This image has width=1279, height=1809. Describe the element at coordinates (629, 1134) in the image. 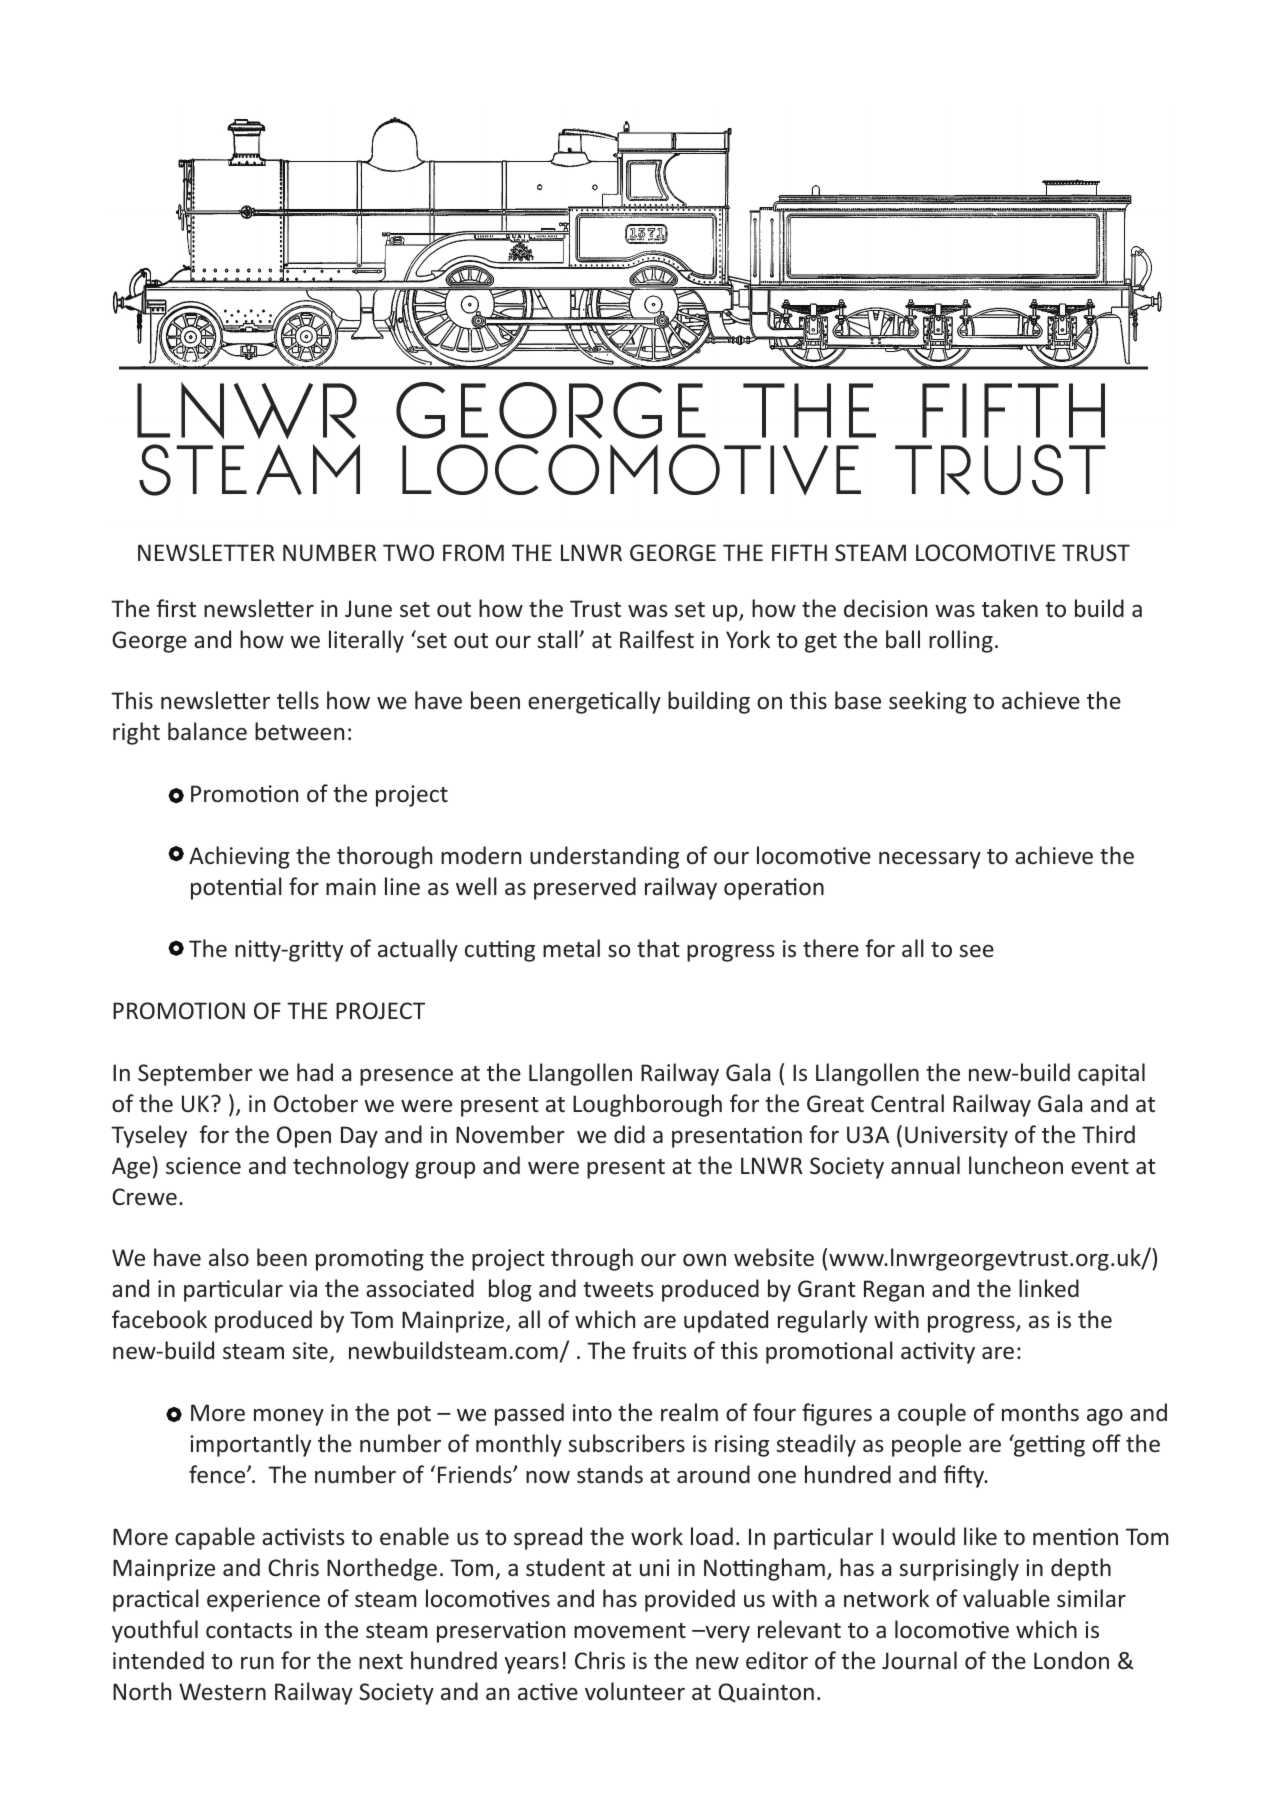

I see `did` at that location.
